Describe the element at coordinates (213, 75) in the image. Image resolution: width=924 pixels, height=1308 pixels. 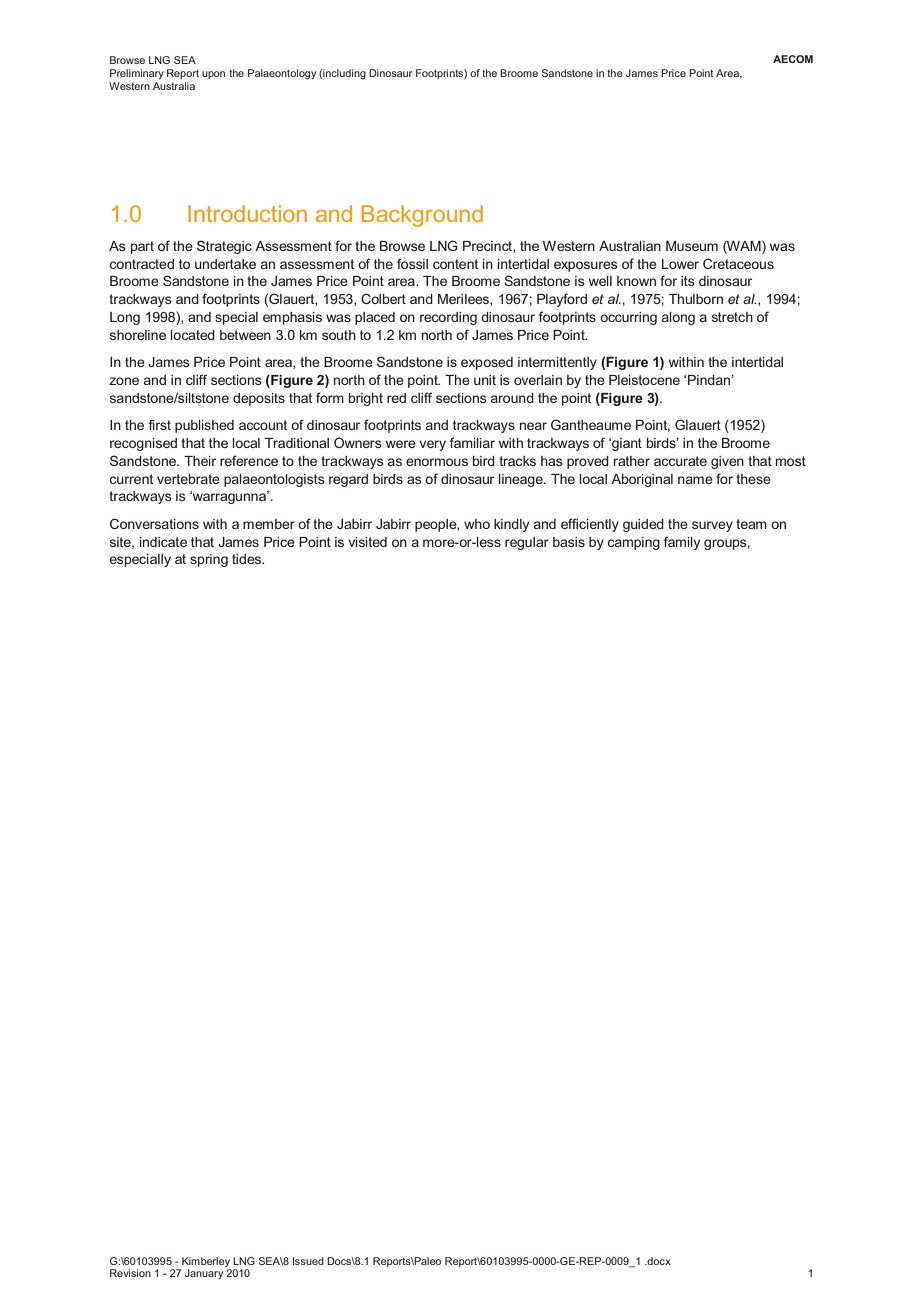
I see `upon` at that location.
